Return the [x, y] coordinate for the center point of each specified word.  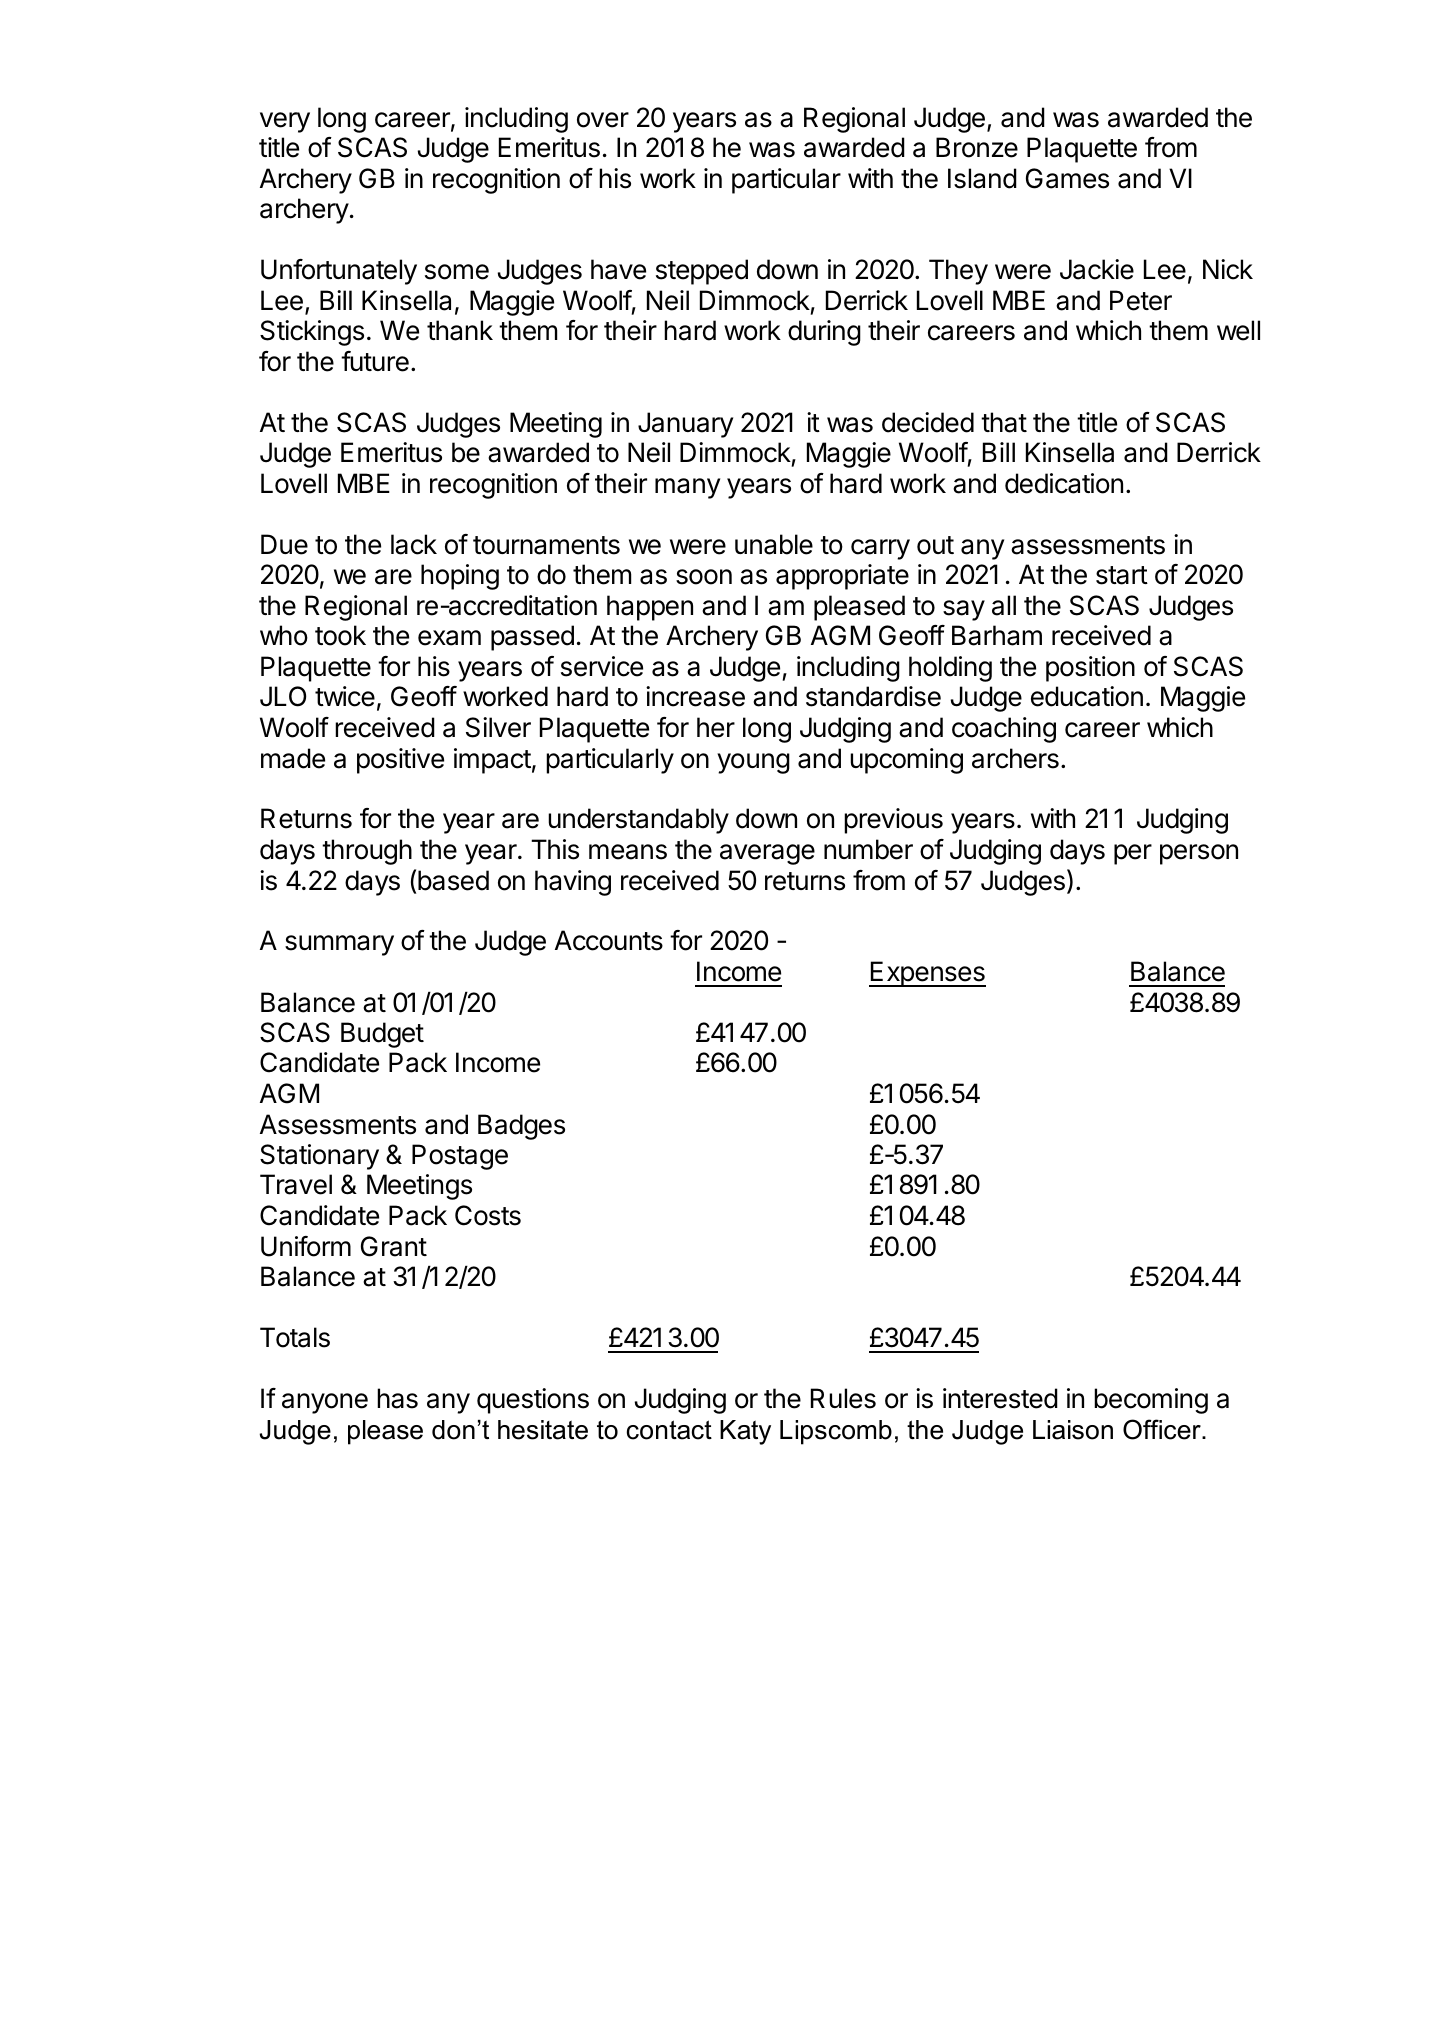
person [1199, 854]
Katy [745, 1432]
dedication [1064, 483]
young [753, 763]
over [603, 120]
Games [1067, 178]
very [285, 122]
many [687, 488]
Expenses [927, 974]
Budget [382, 1035]
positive [400, 761]
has [397, 1398]
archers [1015, 758]
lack [414, 544]
